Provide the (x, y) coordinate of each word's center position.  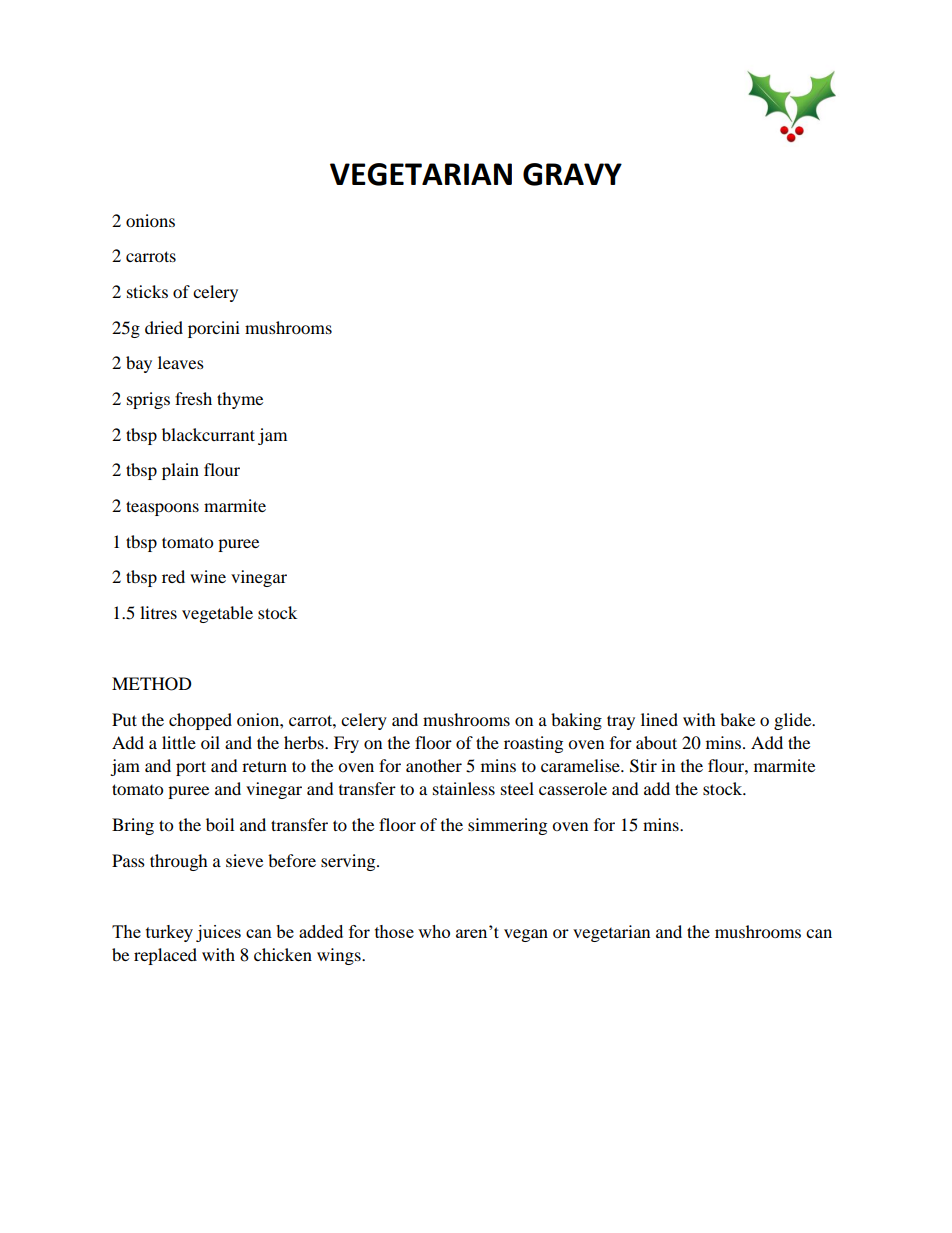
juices (218, 933)
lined (659, 719)
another (434, 765)
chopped (200, 721)
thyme (240, 400)
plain (180, 471)
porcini (214, 329)
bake (737, 719)
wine (208, 576)
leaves (181, 362)
